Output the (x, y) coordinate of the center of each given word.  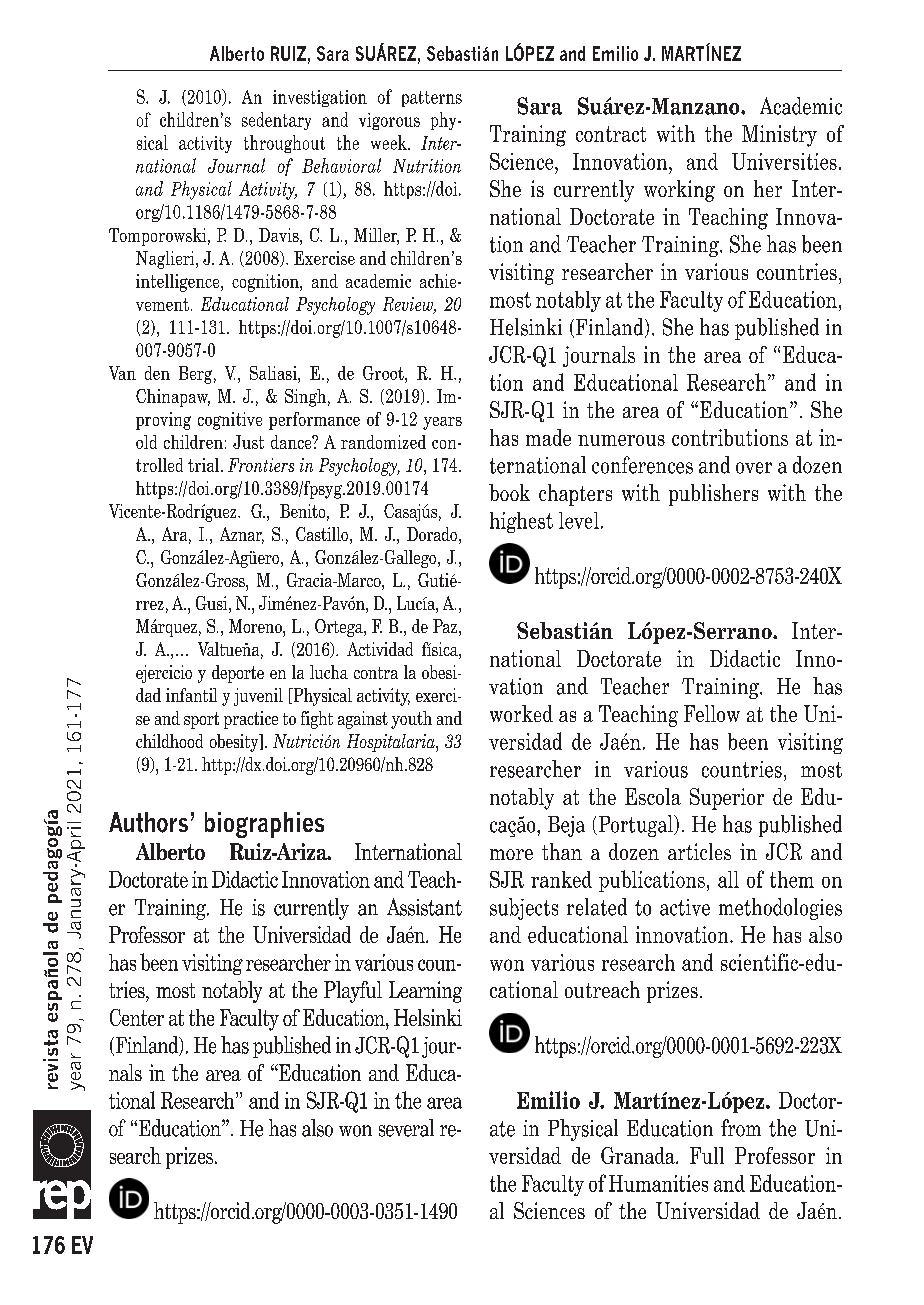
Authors (148, 822)
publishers (713, 495)
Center (137, 1017)
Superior (727, 799)
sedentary (276, 121)
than (562, 851)
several (406, 1128)
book (509, 492)
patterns (432, 99)
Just (248, 442)
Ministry (779, 136)
